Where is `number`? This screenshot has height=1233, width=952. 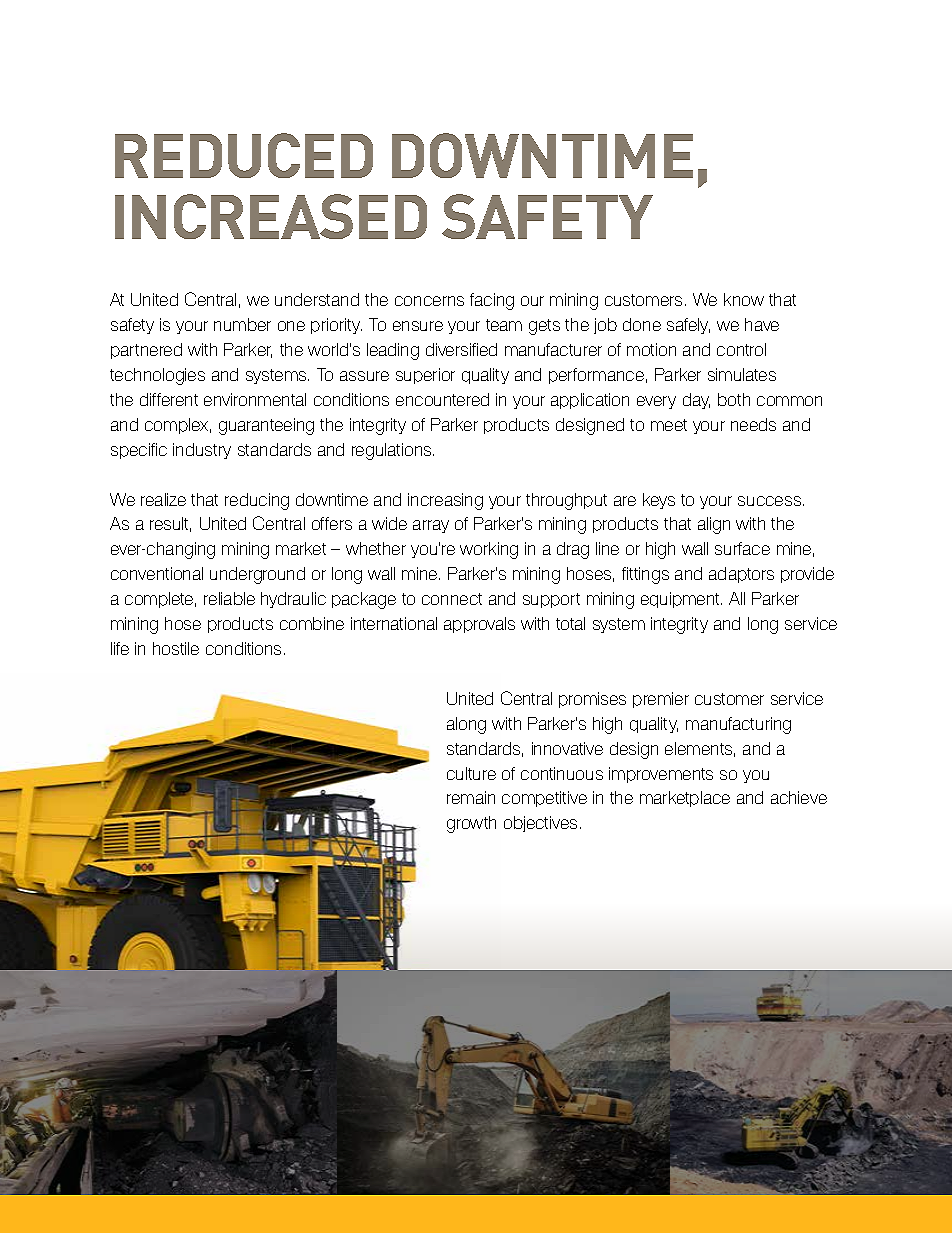 number is located at coordinates (242, 324).
